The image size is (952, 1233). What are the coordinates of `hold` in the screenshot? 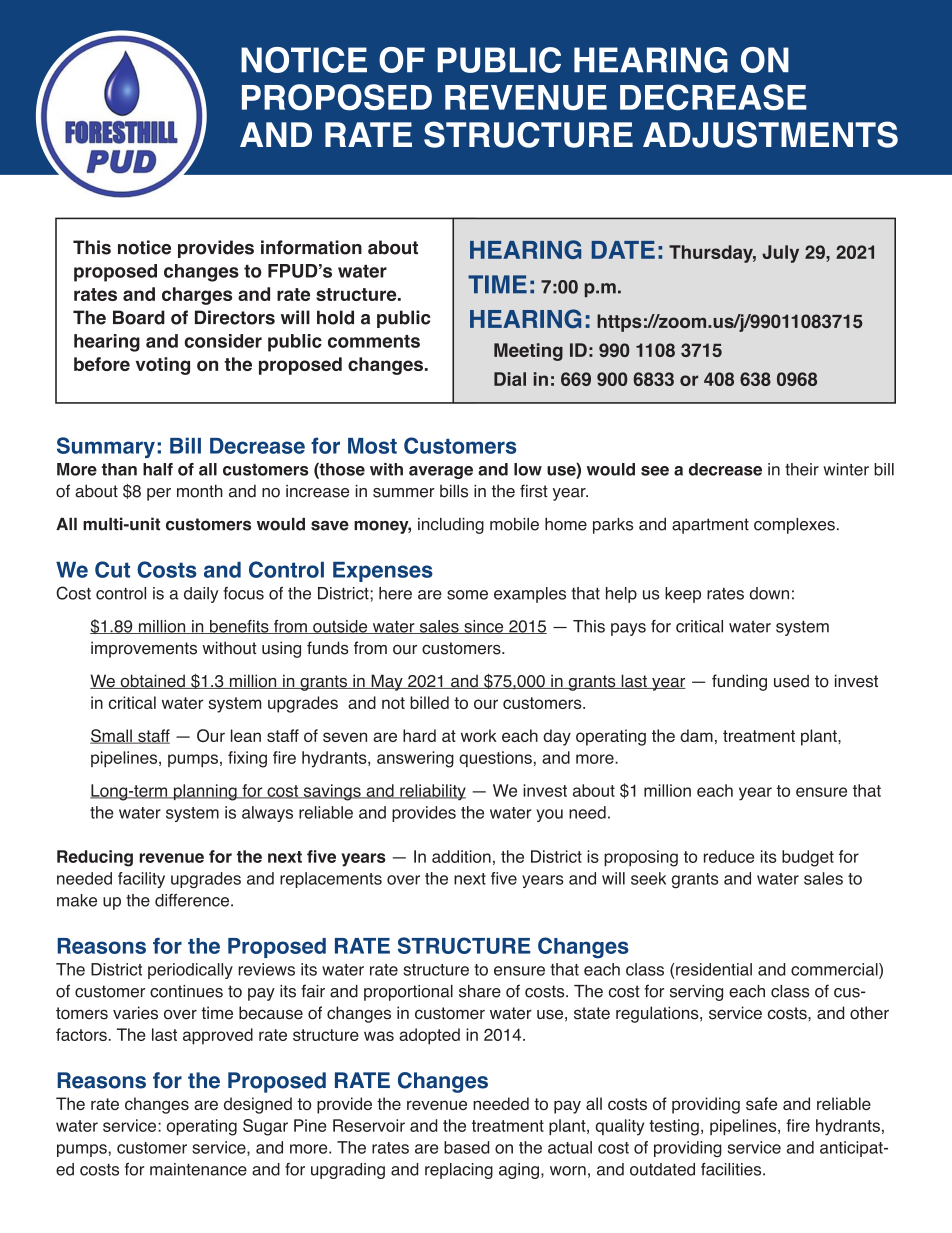 It's located at (335, 317).
